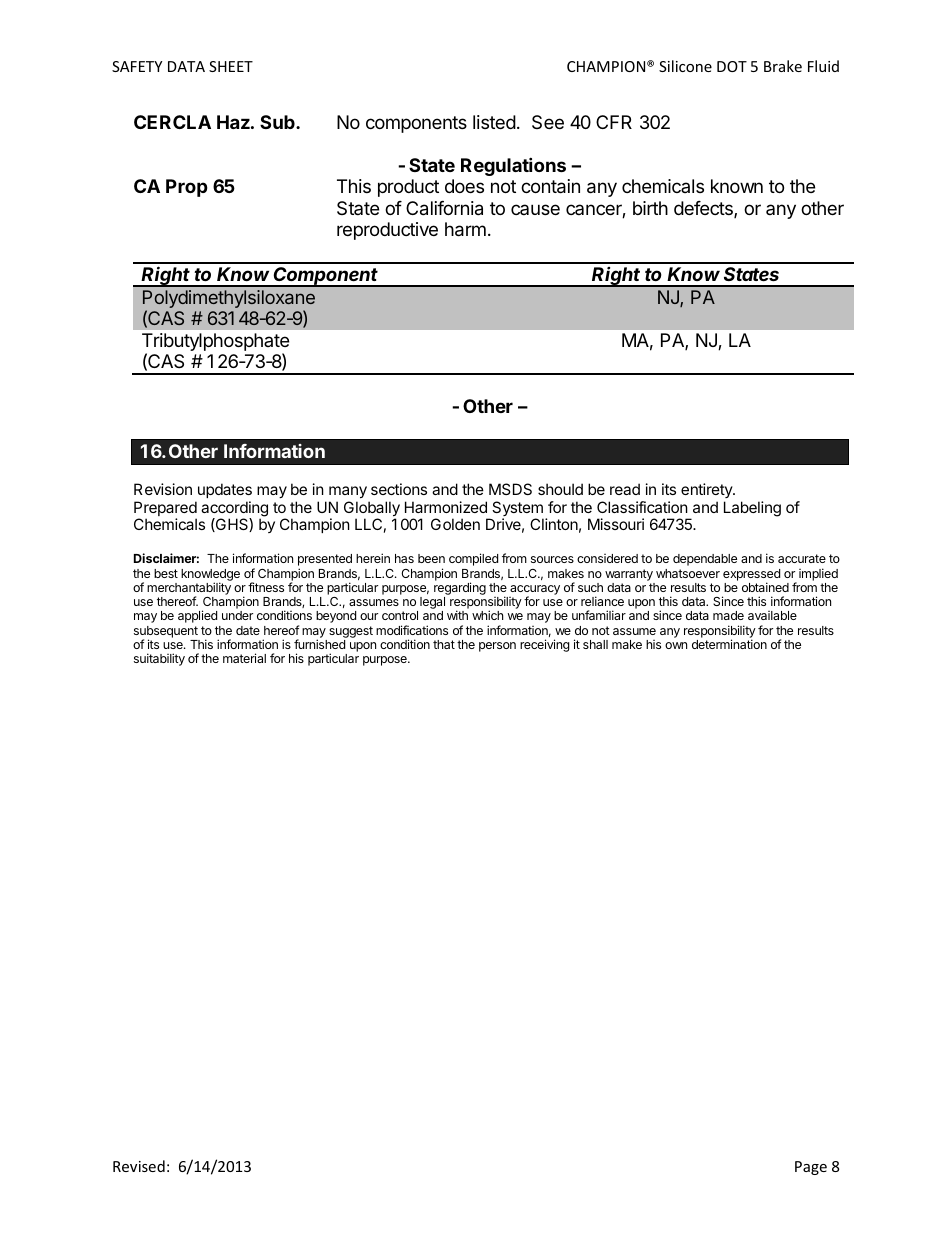 The image size is (952, 1233). Describe the element at coordinates (460, 590) in the page. I see `regarding` at that location.
